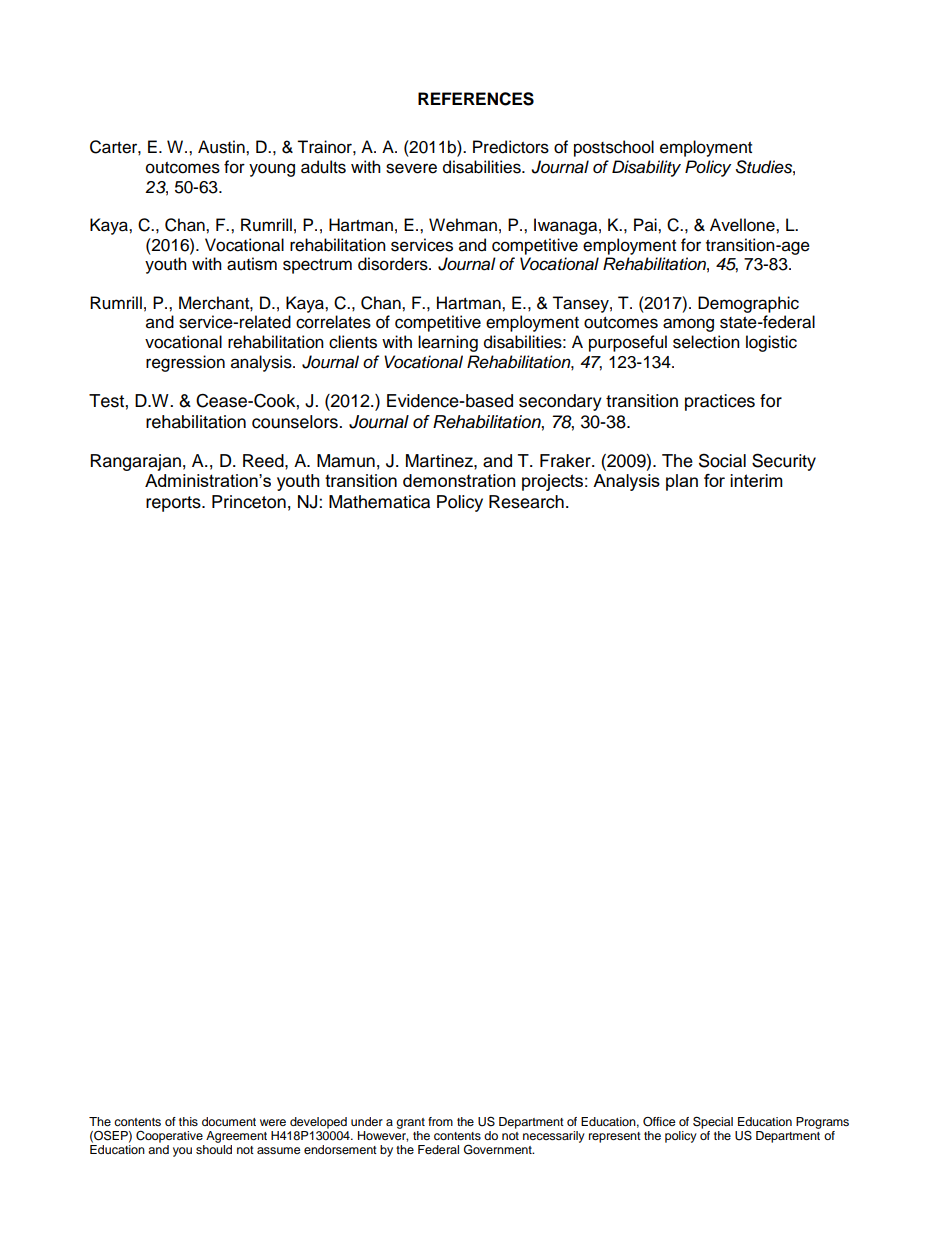  I want to click on Government, so click(499, 1149).
